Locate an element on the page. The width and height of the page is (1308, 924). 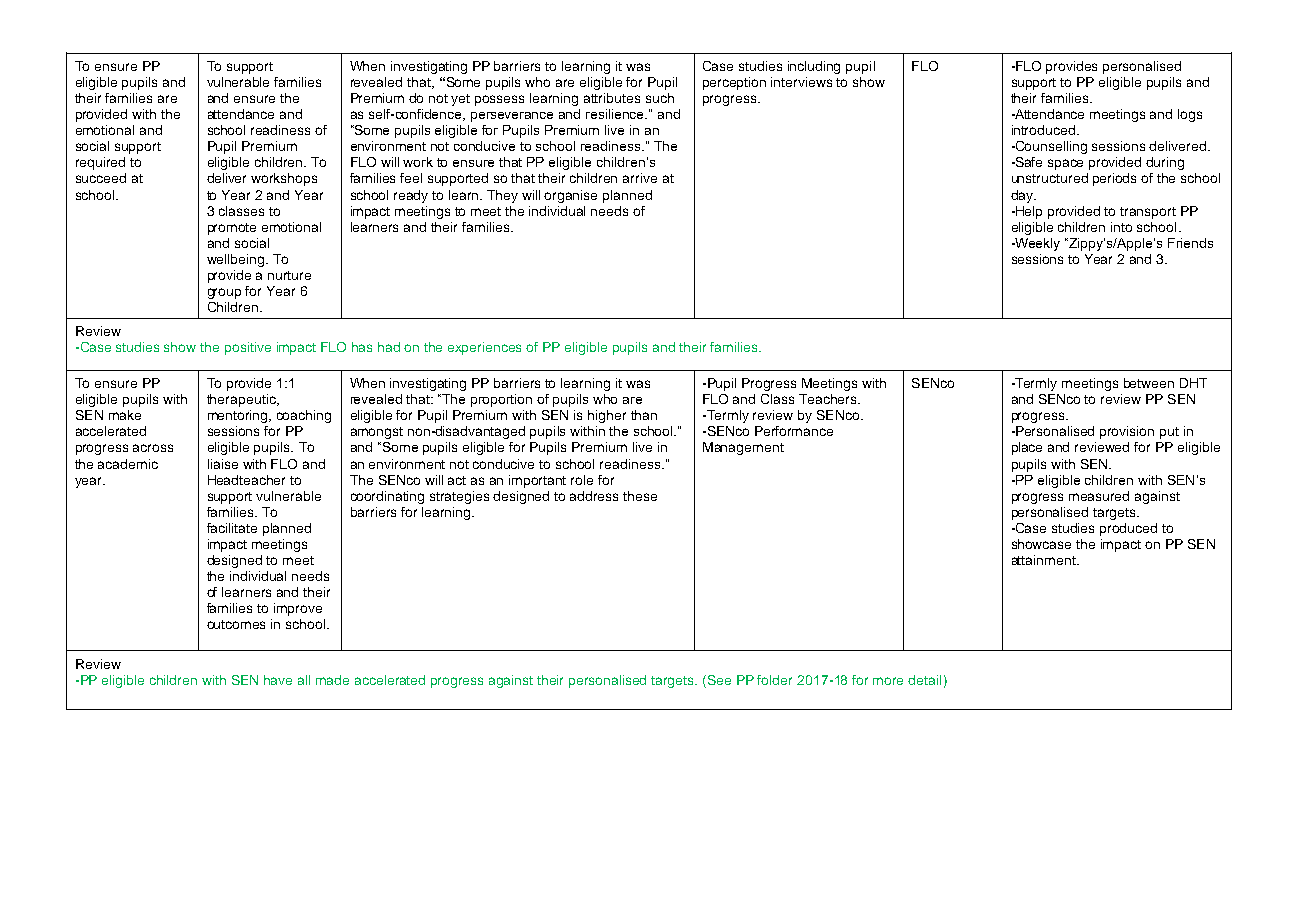
facilitate is located at coordinates (232, 528).
